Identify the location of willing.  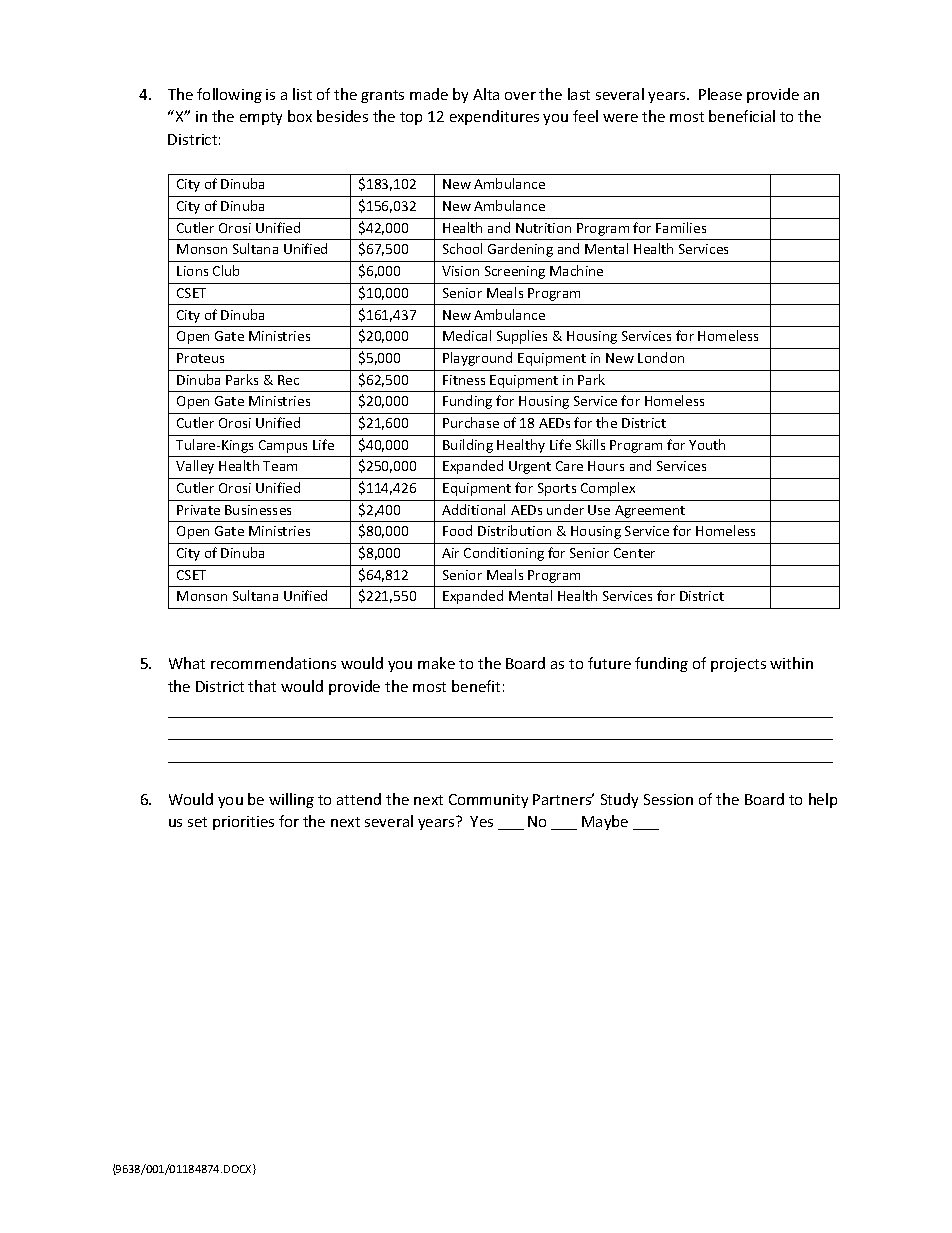
(291, 800).
